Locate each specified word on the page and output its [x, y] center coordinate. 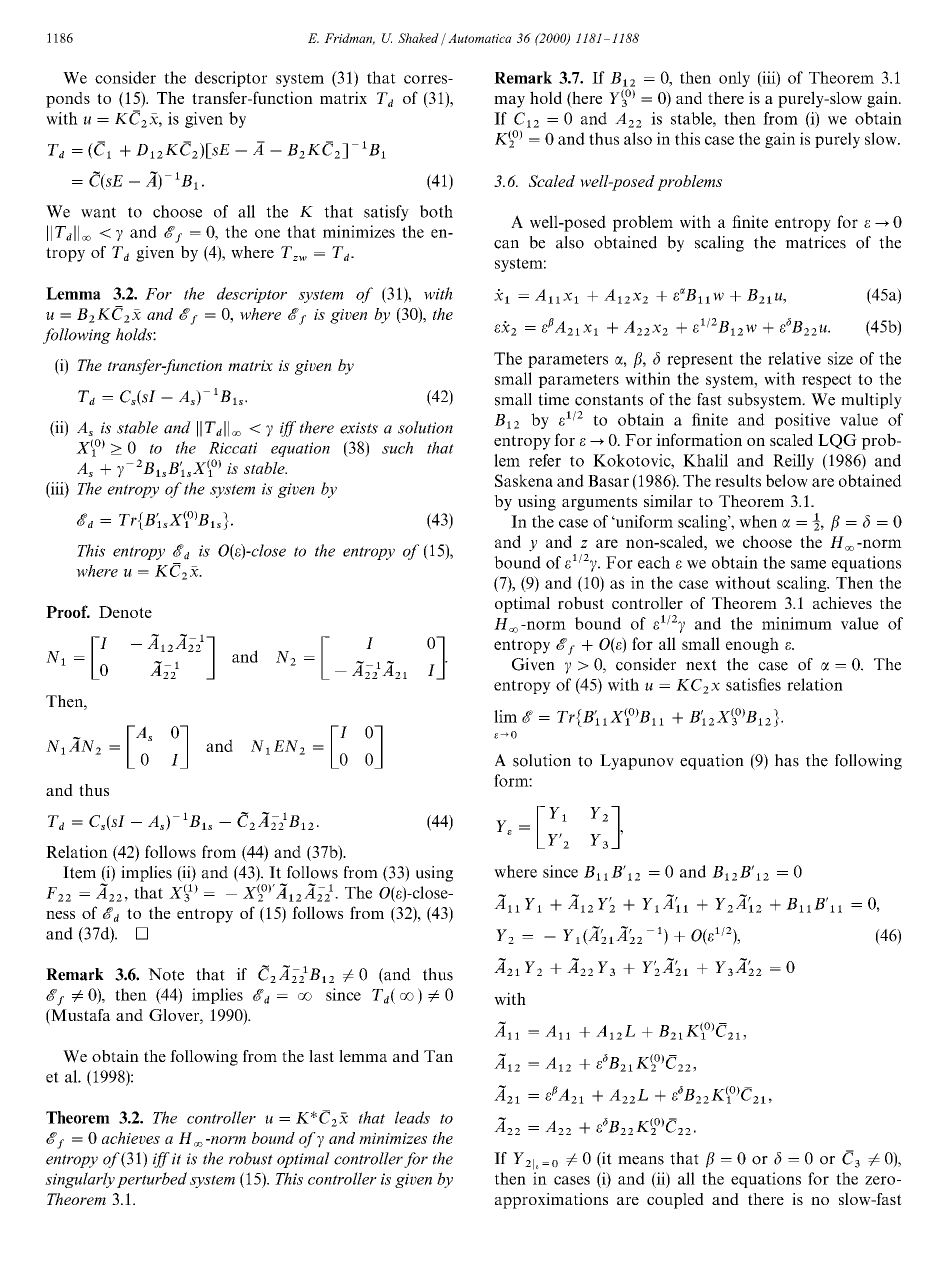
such [397, 447]
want [98, 212]
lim [505, 716]
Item [79, 872]
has [787, 760]
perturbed [152, 1180]
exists [359, 428]
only [734, 79]
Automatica [480, 38]
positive [802, 421]
